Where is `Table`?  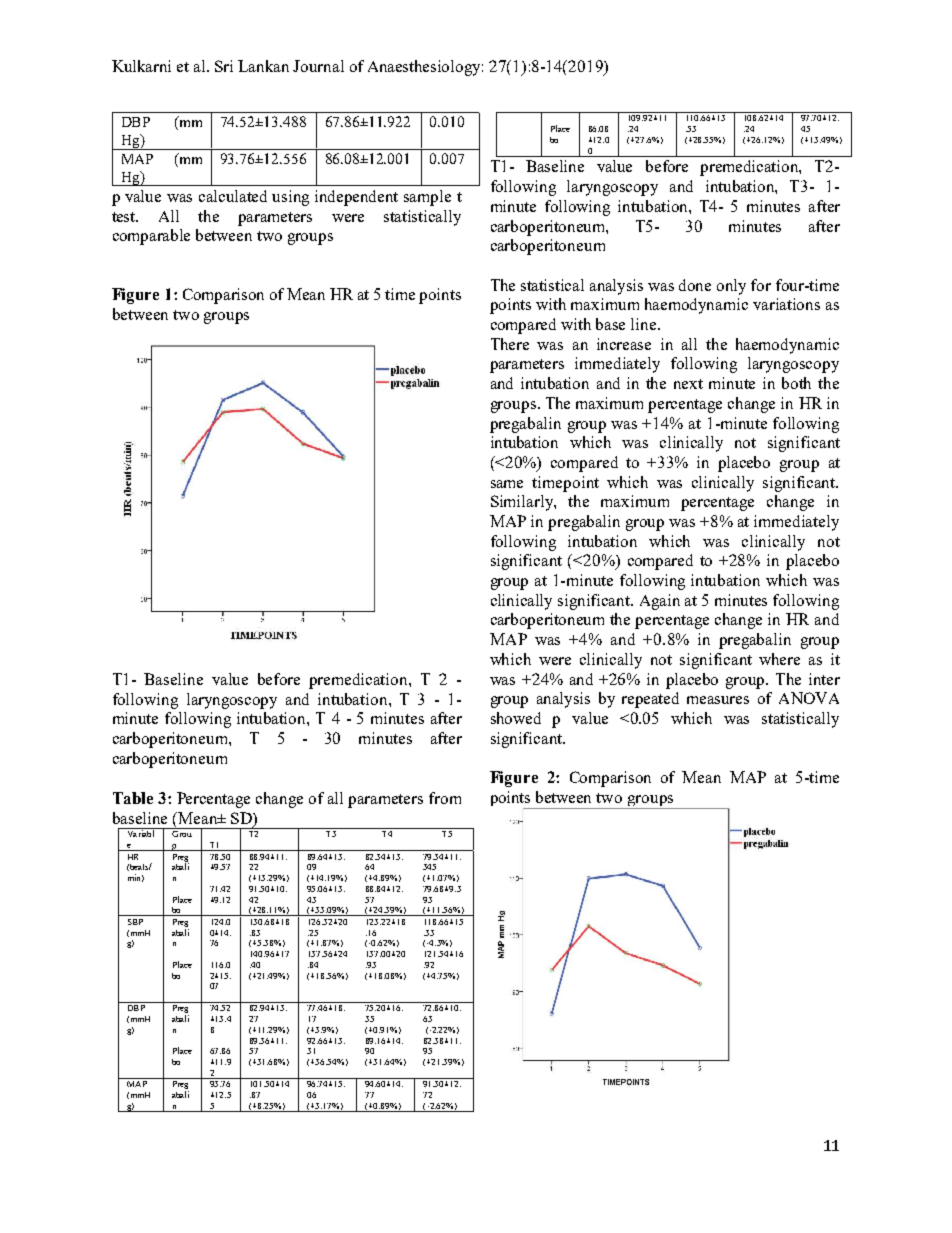
Table is located at coordinates (133, 798).
